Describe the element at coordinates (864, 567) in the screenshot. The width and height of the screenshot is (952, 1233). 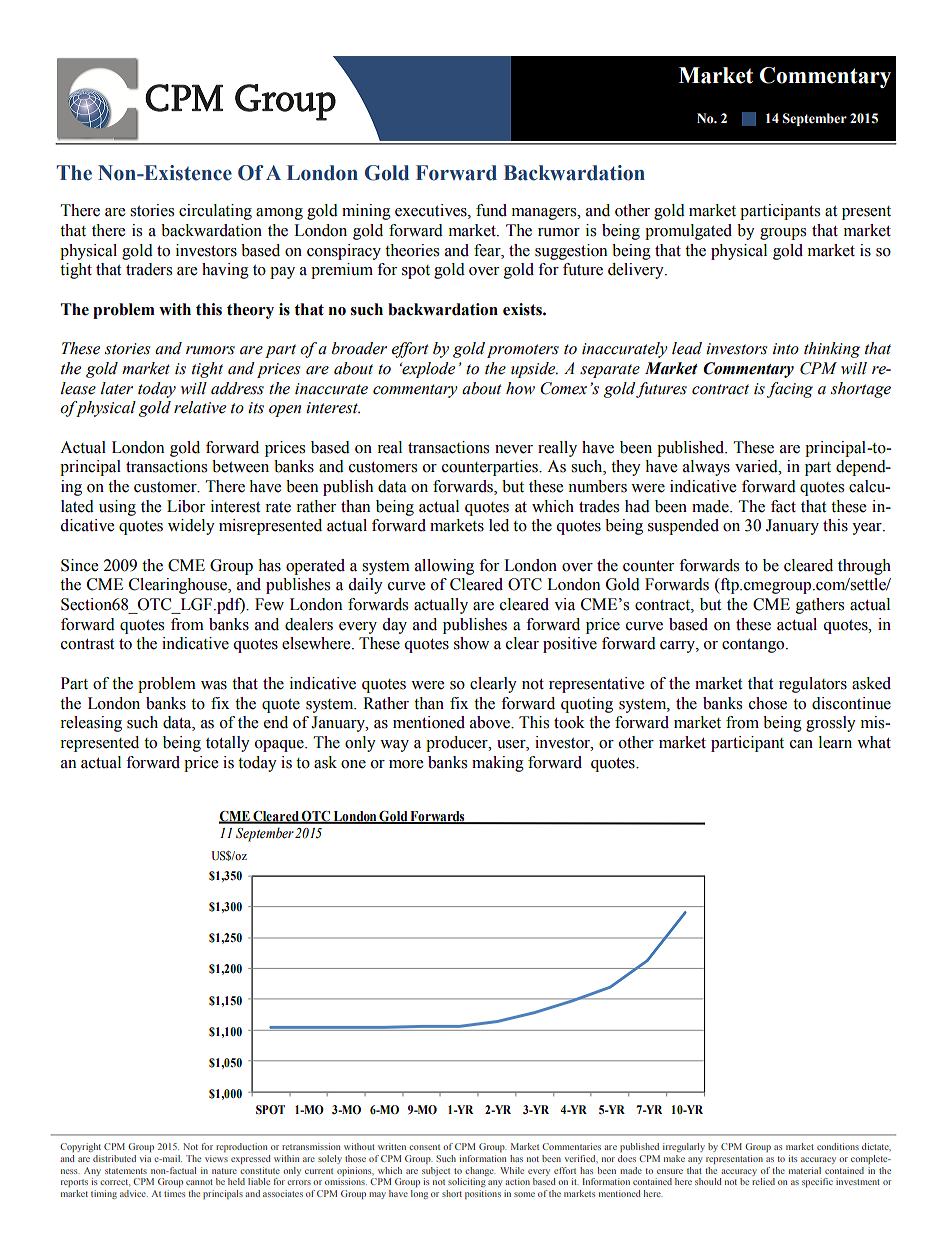
I see `through` at that location.
